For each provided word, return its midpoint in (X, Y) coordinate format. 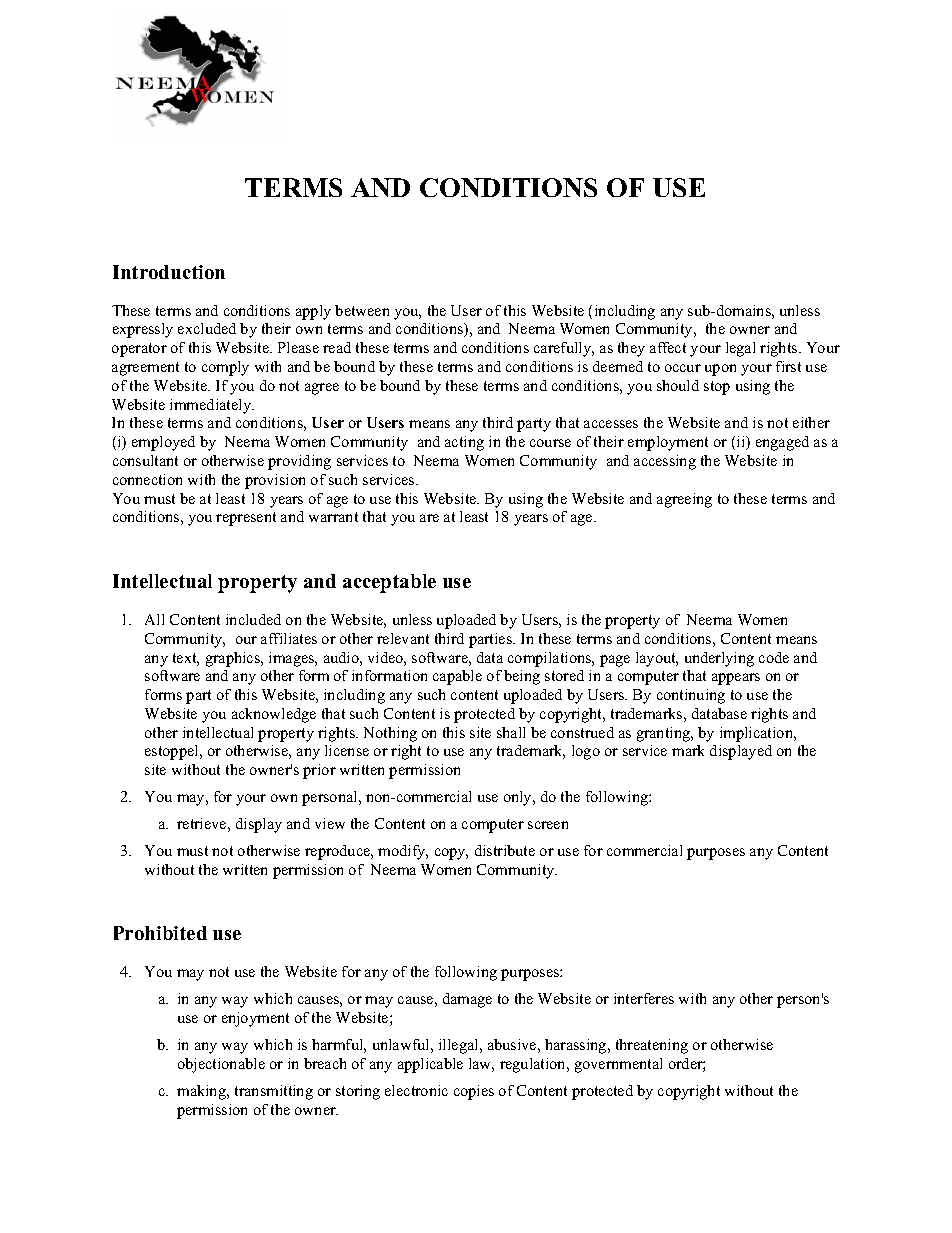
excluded (207, 328)
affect (668, 347)
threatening (652, 1046)
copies (474, 1092)
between (362, 310)
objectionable (221, 1065)
